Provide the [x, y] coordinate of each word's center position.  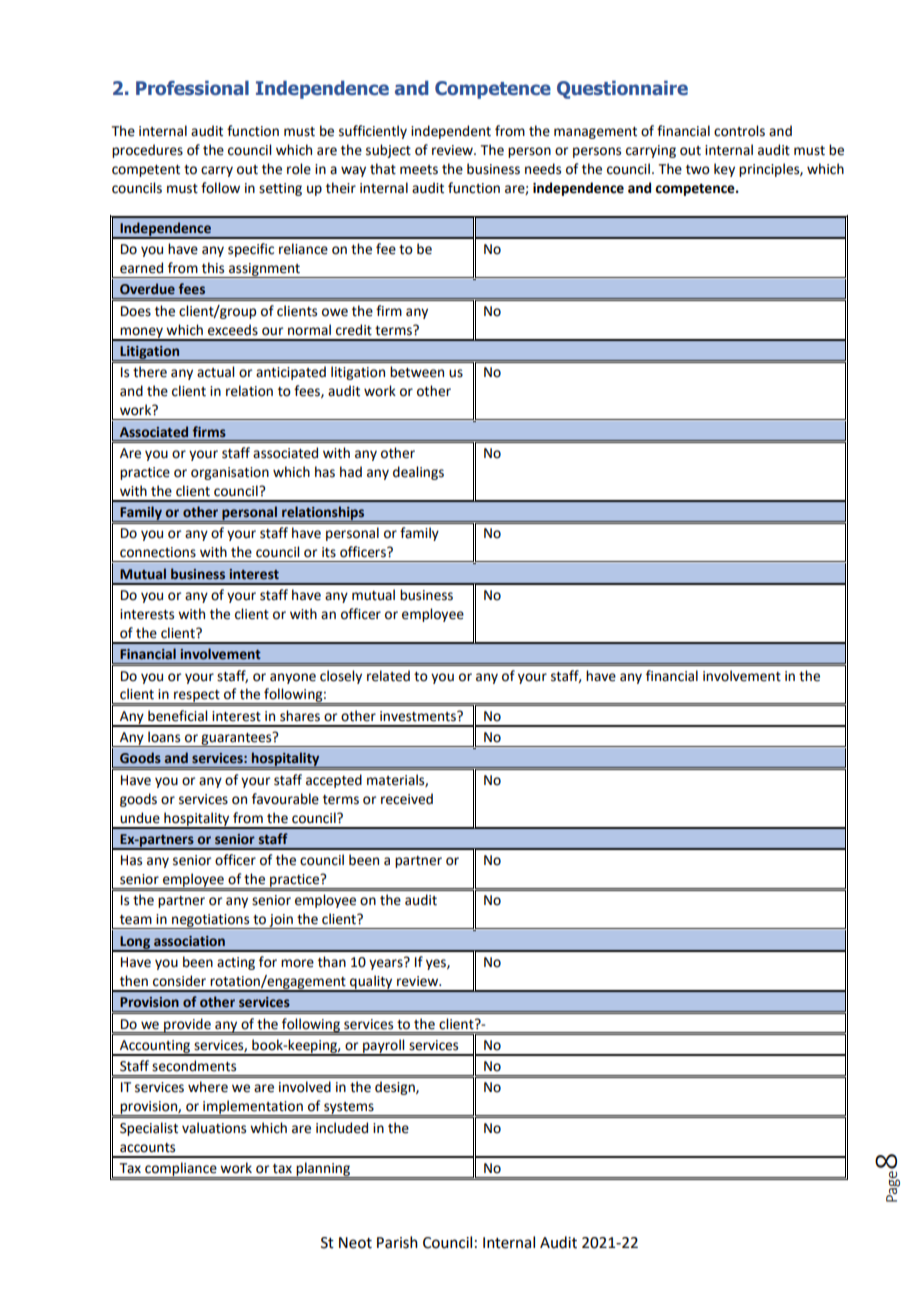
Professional [192, 88]
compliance [181, 1170]
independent [451, 132]
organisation [230, 473]
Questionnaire [622, 89]
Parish [397, 1242]
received [407, 799]
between [417, 372]
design [396, 1088]
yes [437, 964]
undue [140, 818]
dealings [418, 473]
